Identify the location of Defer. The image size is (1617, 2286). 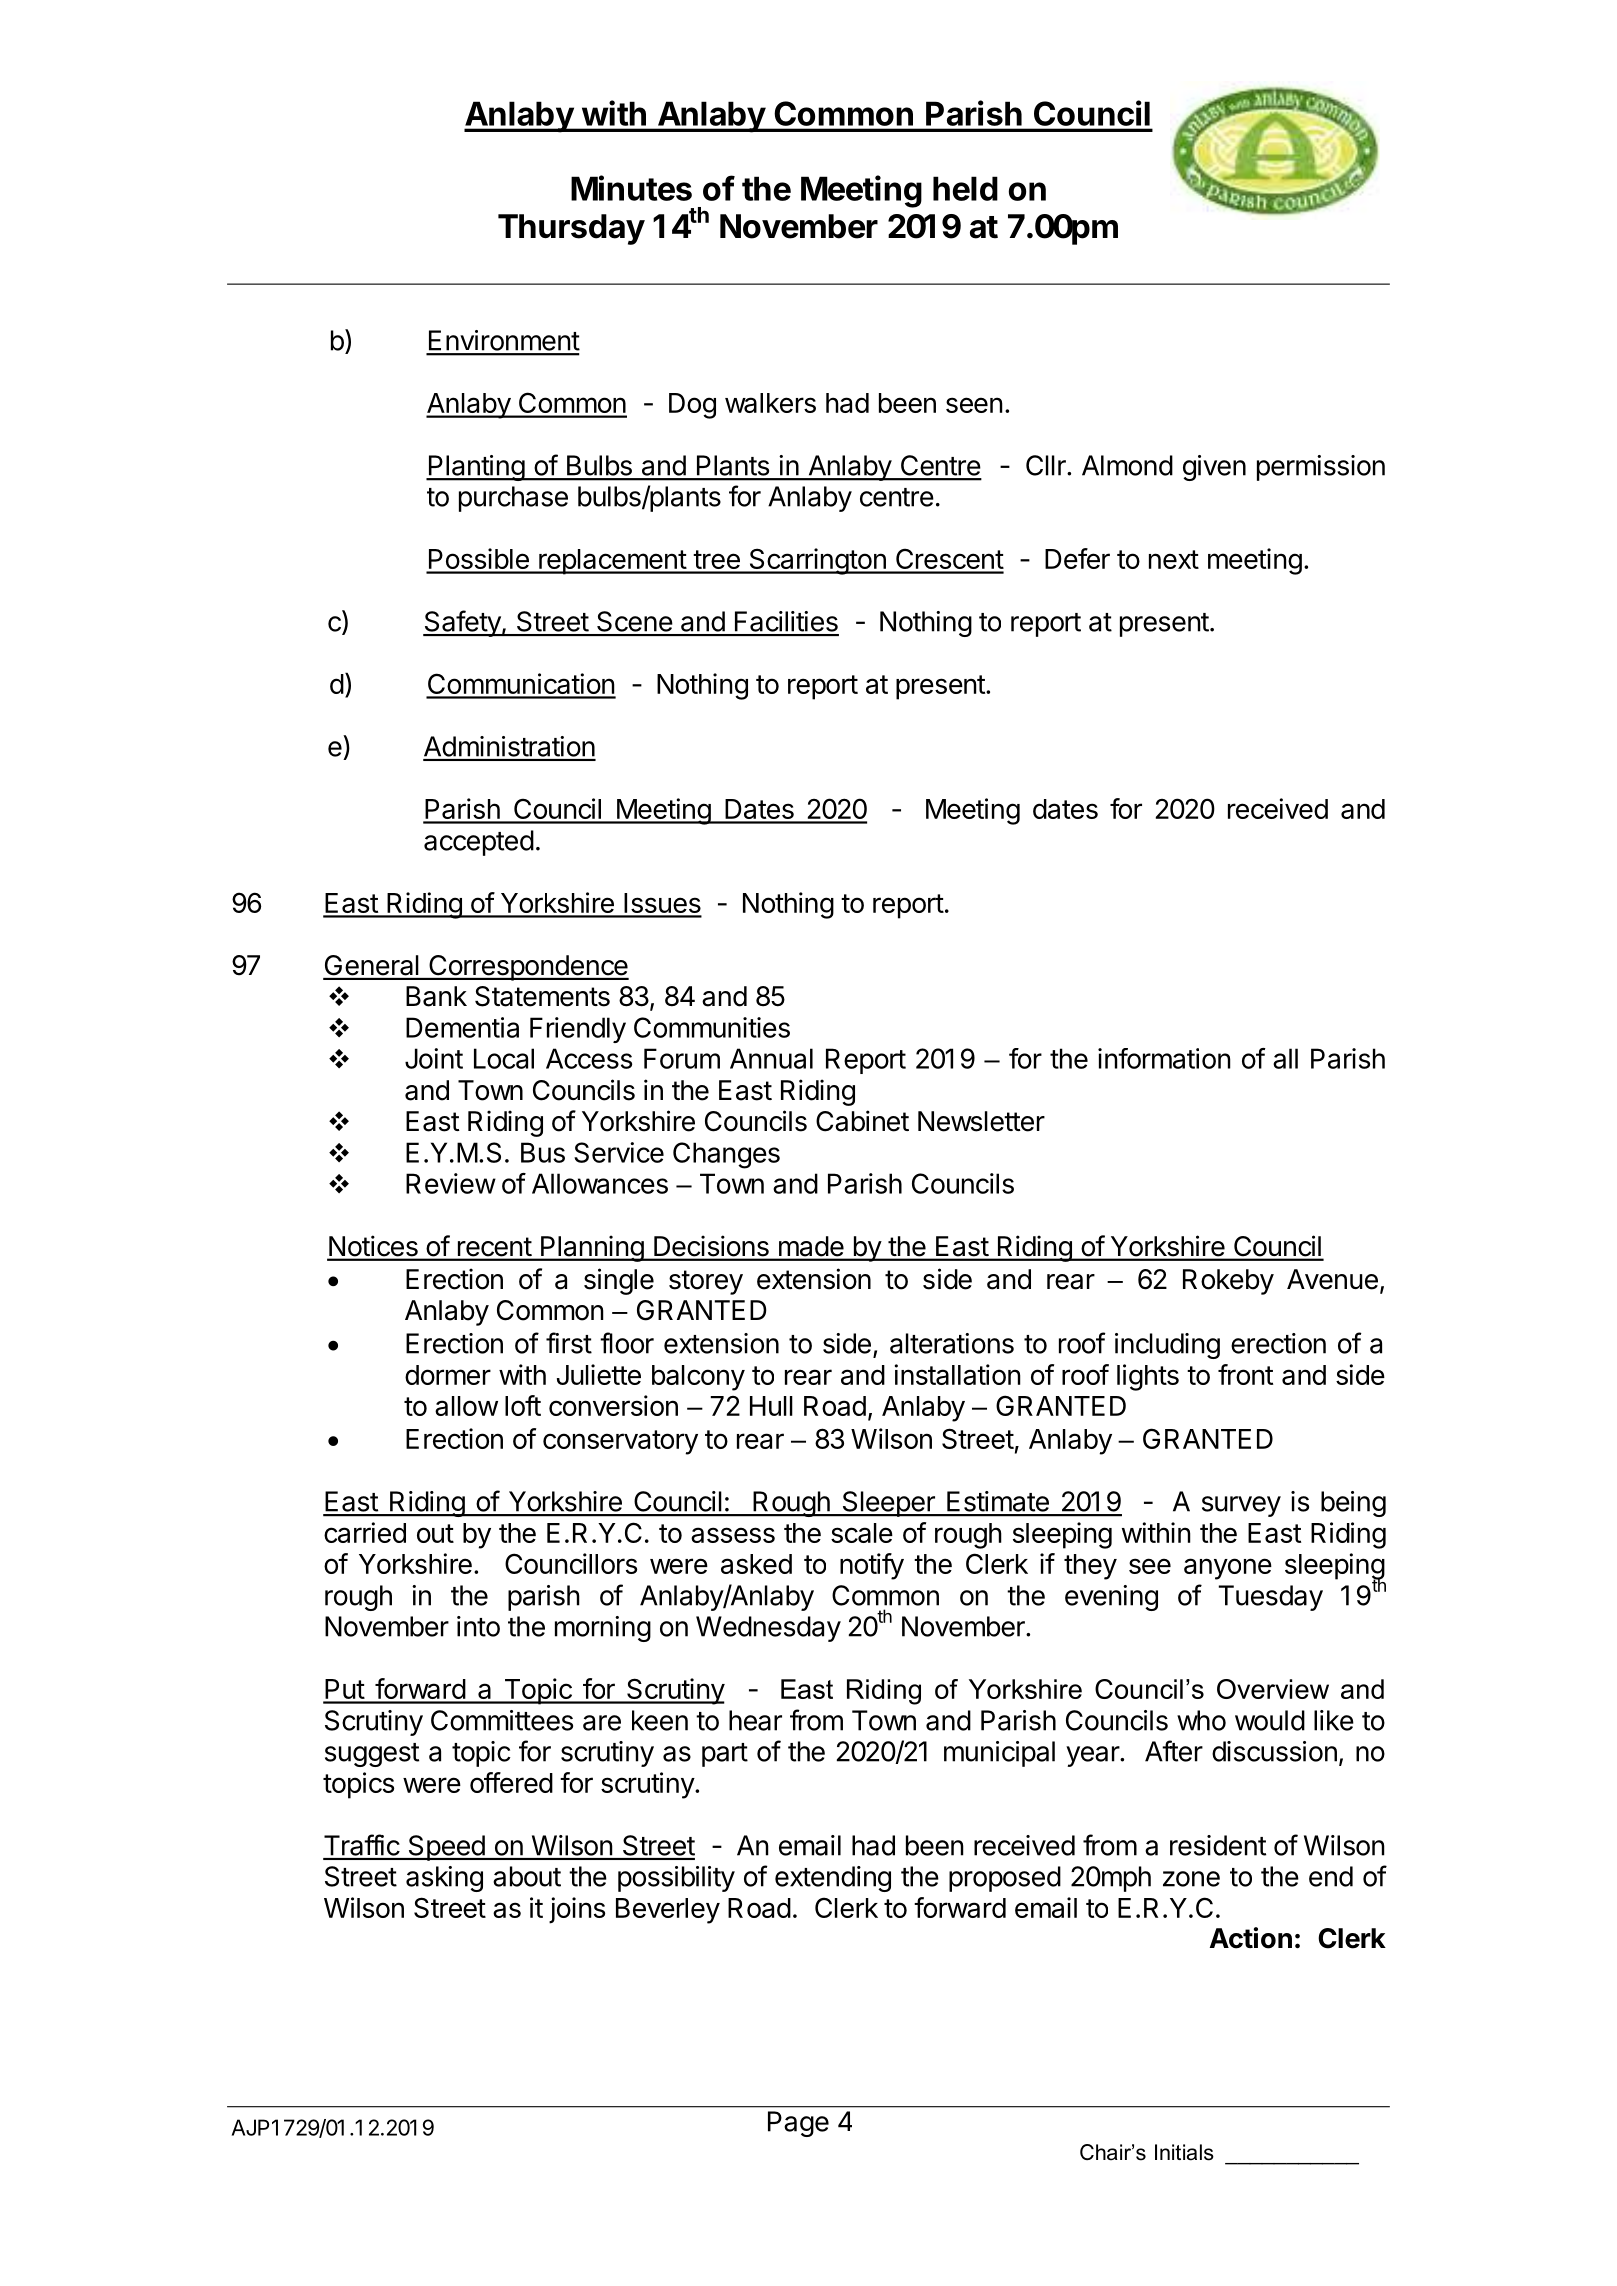
(1077, 558).
